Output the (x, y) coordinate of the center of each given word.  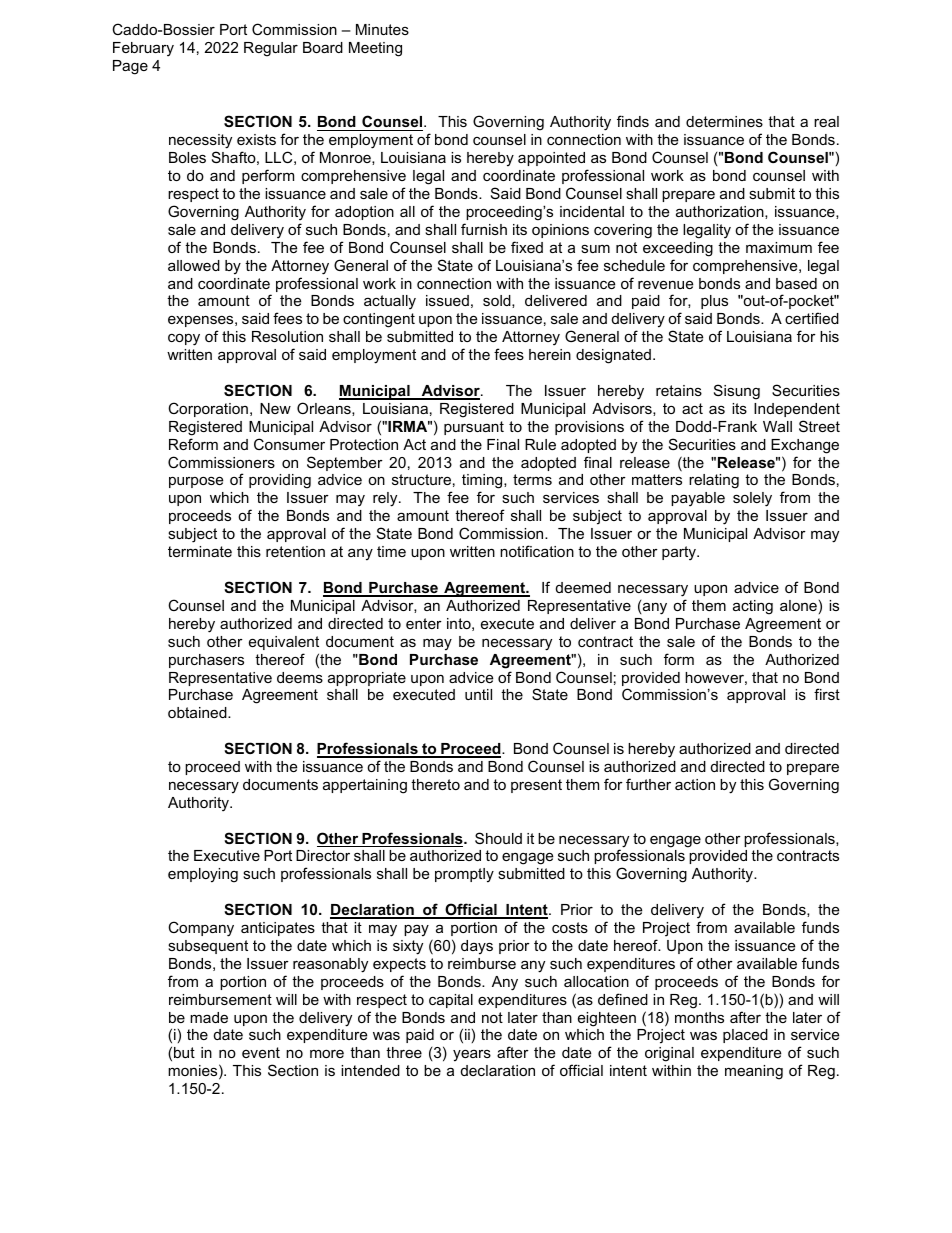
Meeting (375, 49)
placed (745, 1036)
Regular (271, 49)
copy (184, 340)
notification (537, 551)
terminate (200, 551)
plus (714, 302)
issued (447, 300)
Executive (227, 855)
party (680, 553)
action (695, 784)
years (472, 1055)
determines (724, 121)
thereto (435, 784)
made (209, 1017)
